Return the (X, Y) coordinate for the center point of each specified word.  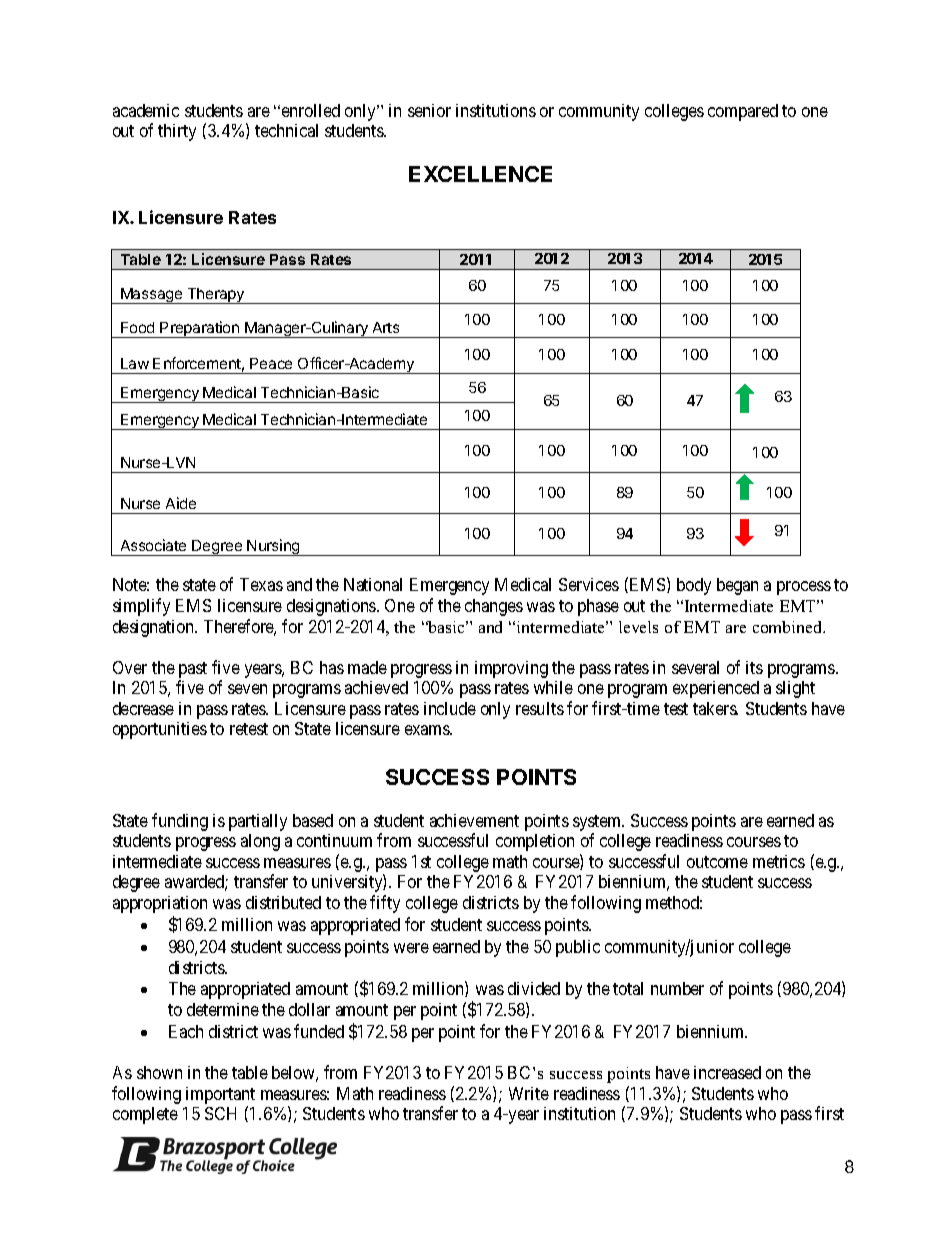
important (220, 1095)
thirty (177, 132)
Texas (261, 584)
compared (743, 112)
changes (494, 607)
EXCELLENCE (480, 174)
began (737, 586)
